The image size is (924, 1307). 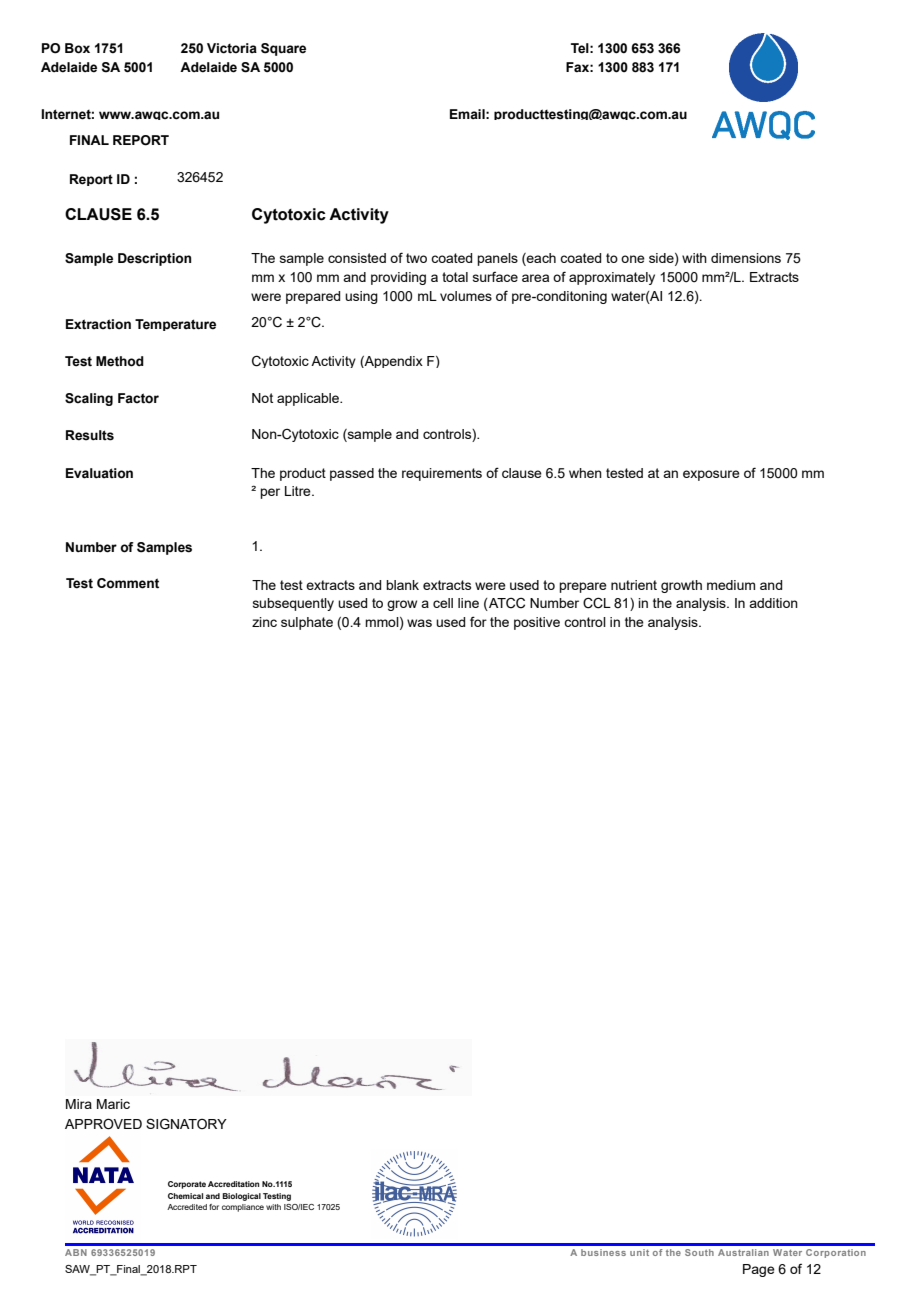 I want to click on medium, so click(x=731, y=585).
